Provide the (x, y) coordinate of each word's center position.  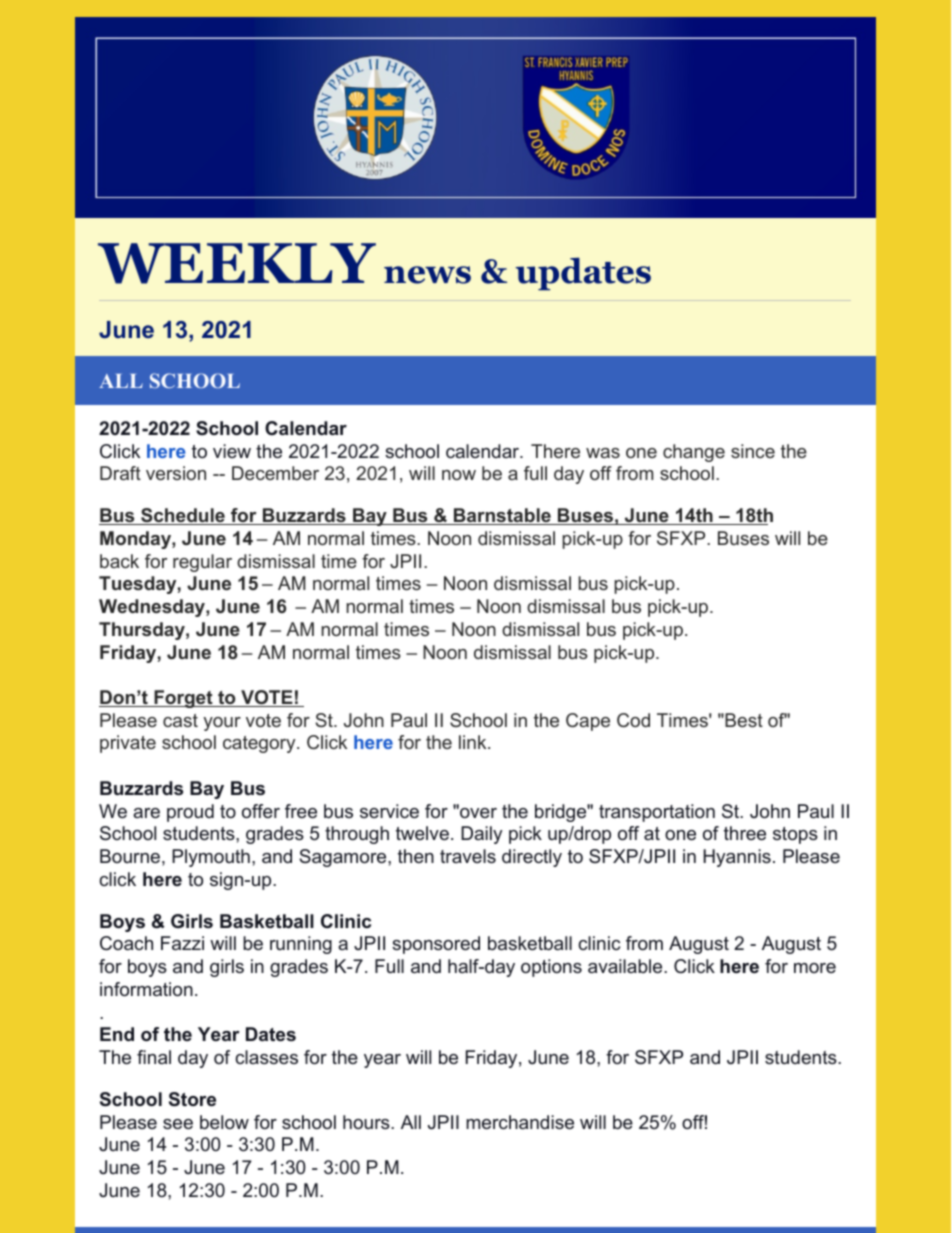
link (474, 742)
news (427, 275)
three (745, 833)
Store (192, 1099)
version (176, 473)
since (753, 451)
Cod (633, 720)
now (459, 475)
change (694, 453)
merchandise (520, 1122)
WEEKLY (237, 263)
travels (468, 856)
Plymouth (211, 858)
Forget (183, 699)
